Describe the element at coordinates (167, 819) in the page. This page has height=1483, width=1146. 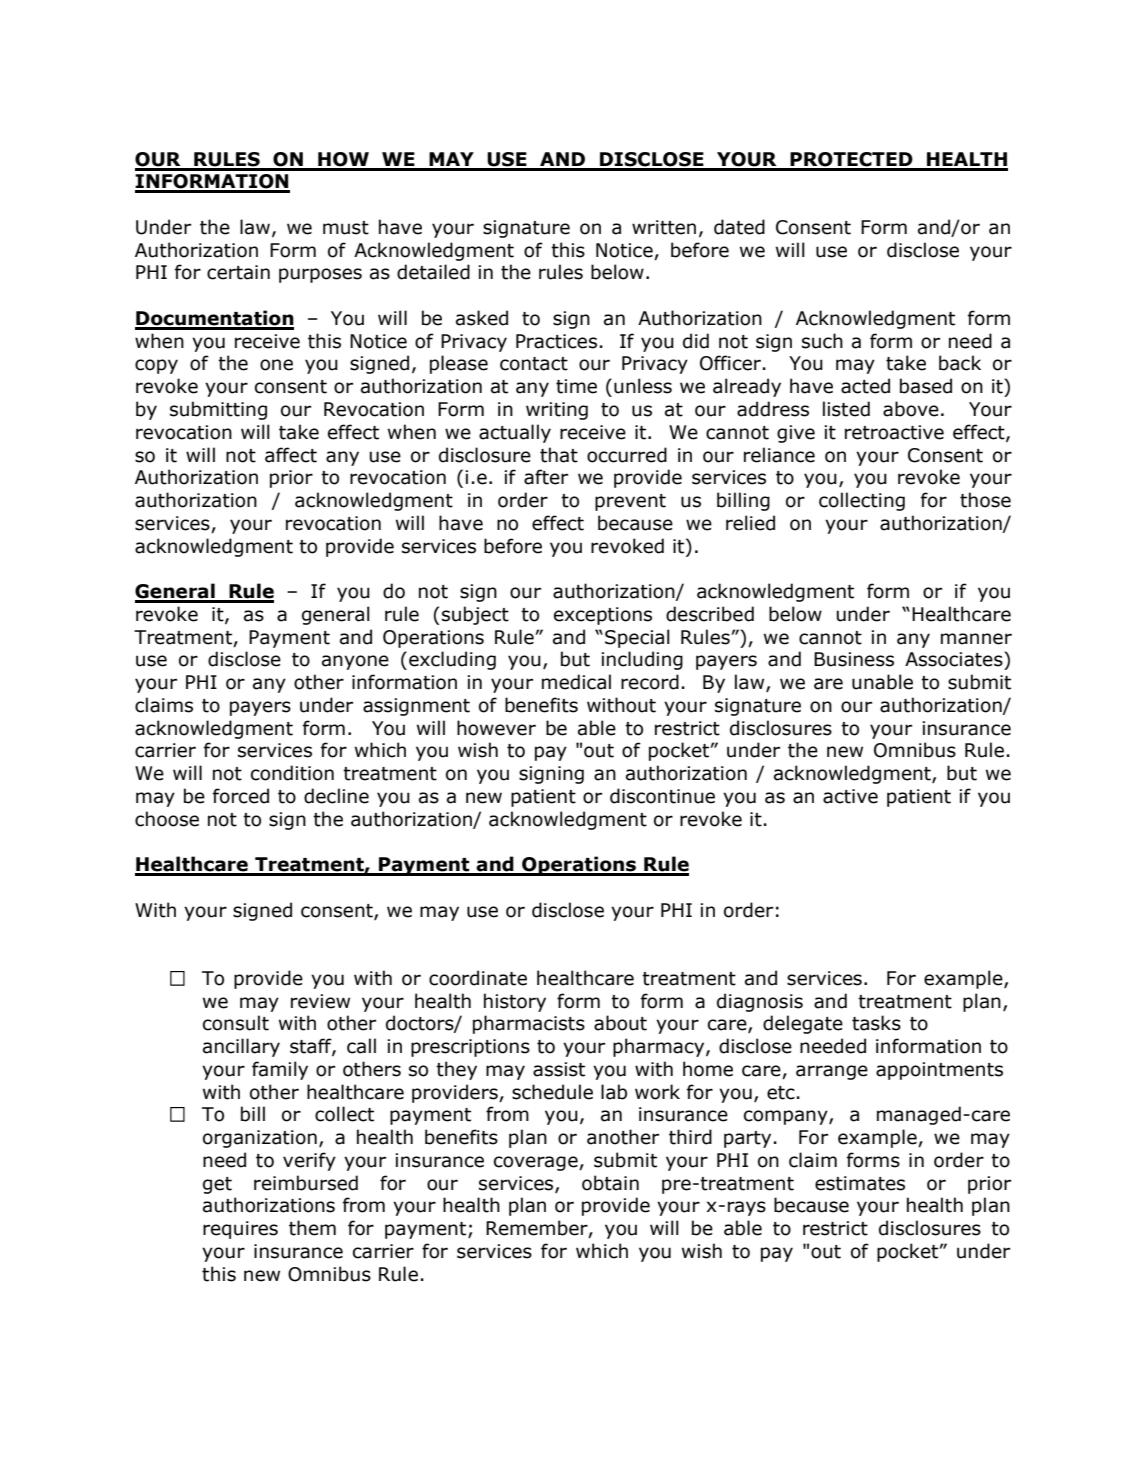
I see `choose` at that location.
